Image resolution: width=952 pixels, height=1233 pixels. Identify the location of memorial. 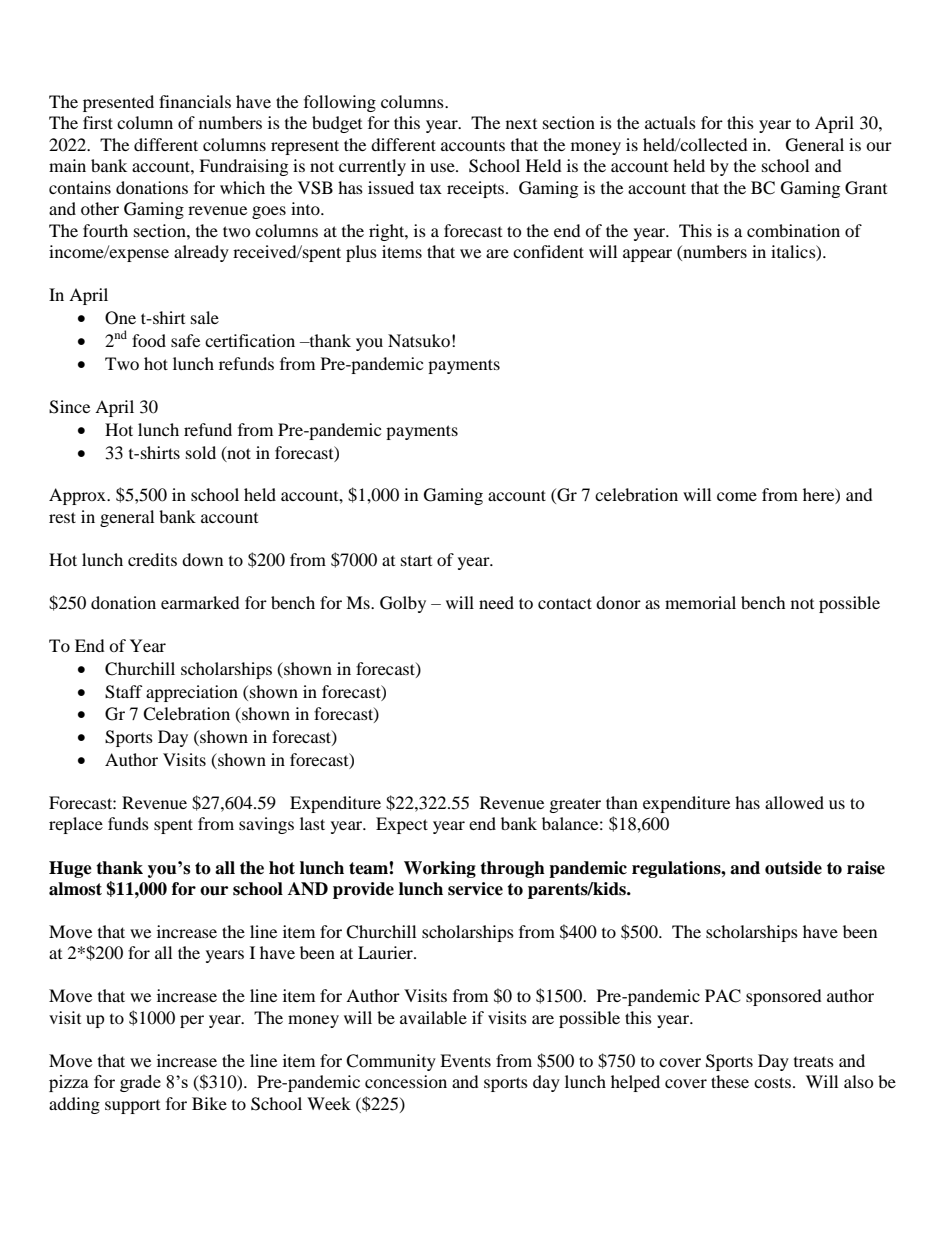
(700, 602).
